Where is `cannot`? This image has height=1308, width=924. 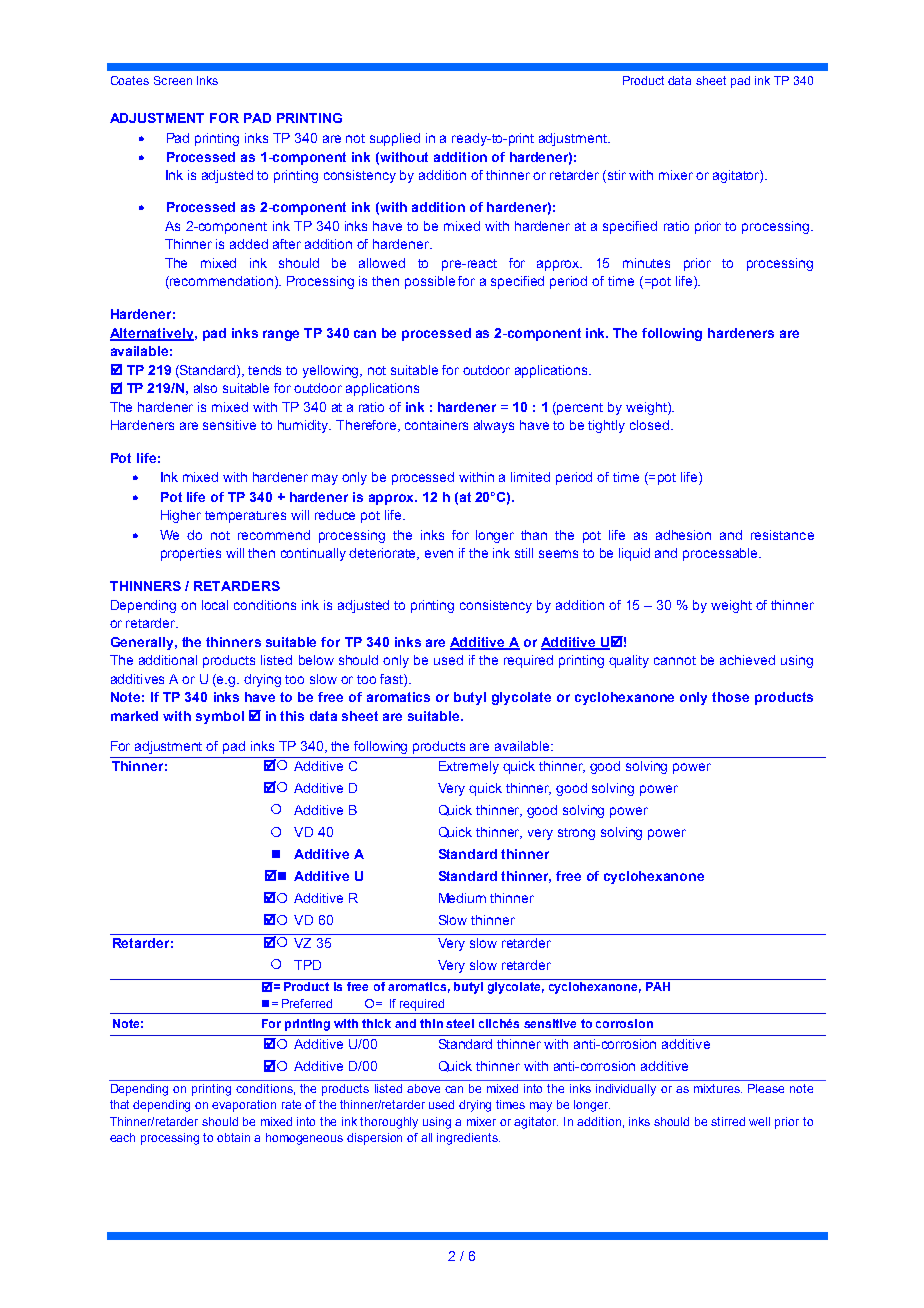 cannot is located at coordinates (675, 660).
